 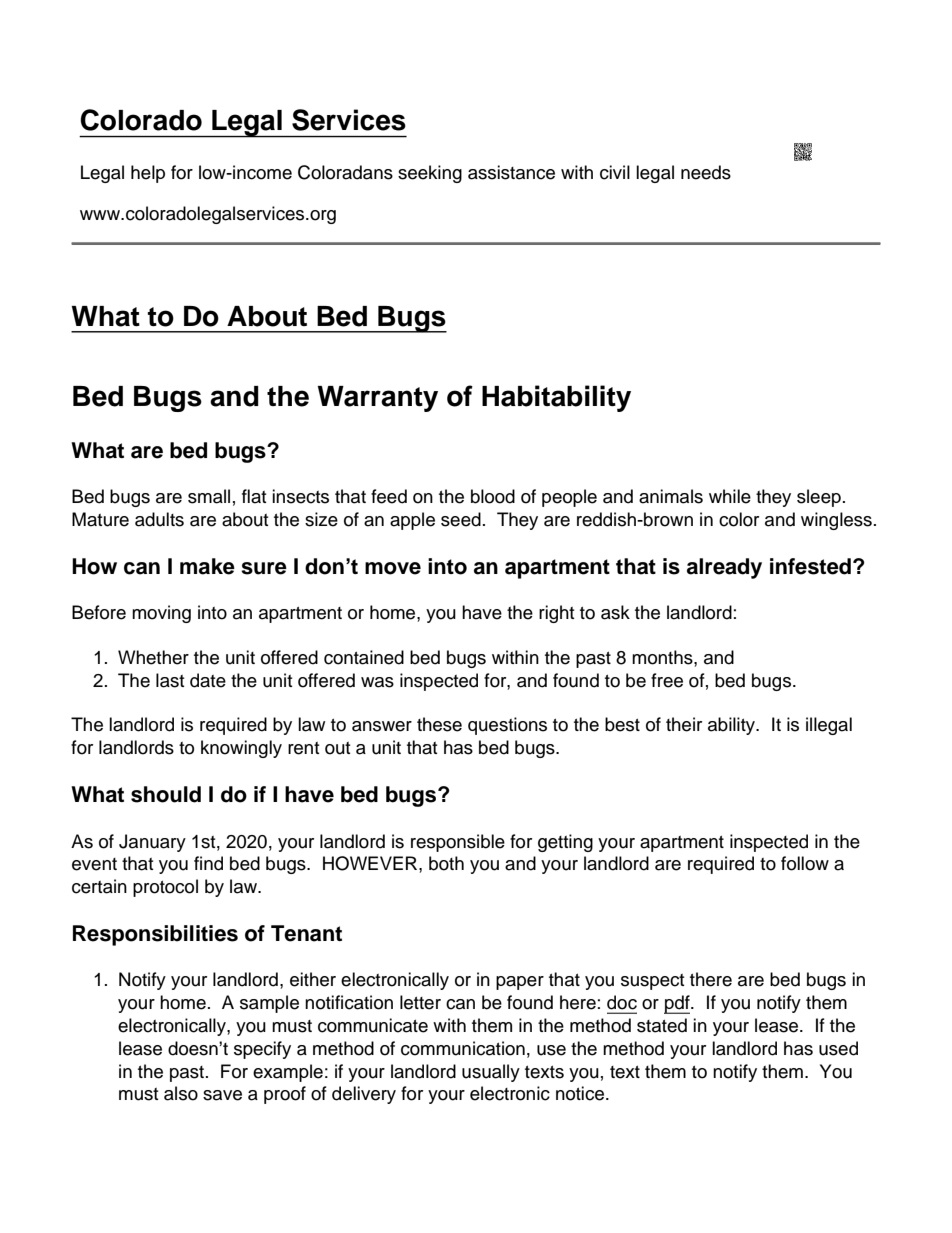 I want to click on right, so click(x=556, y=614).
